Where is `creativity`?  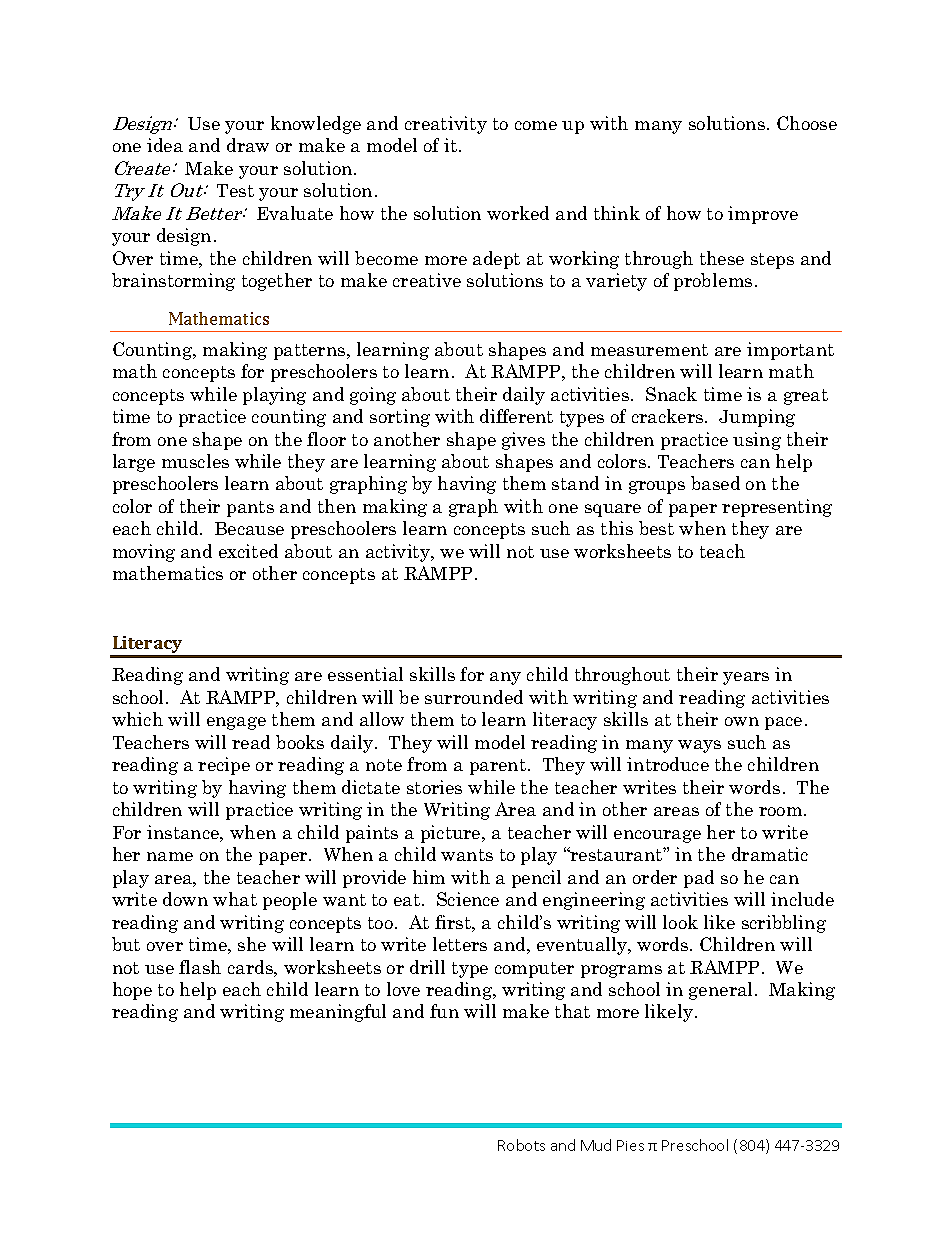
creativity is located at coordinates (446, 125).
